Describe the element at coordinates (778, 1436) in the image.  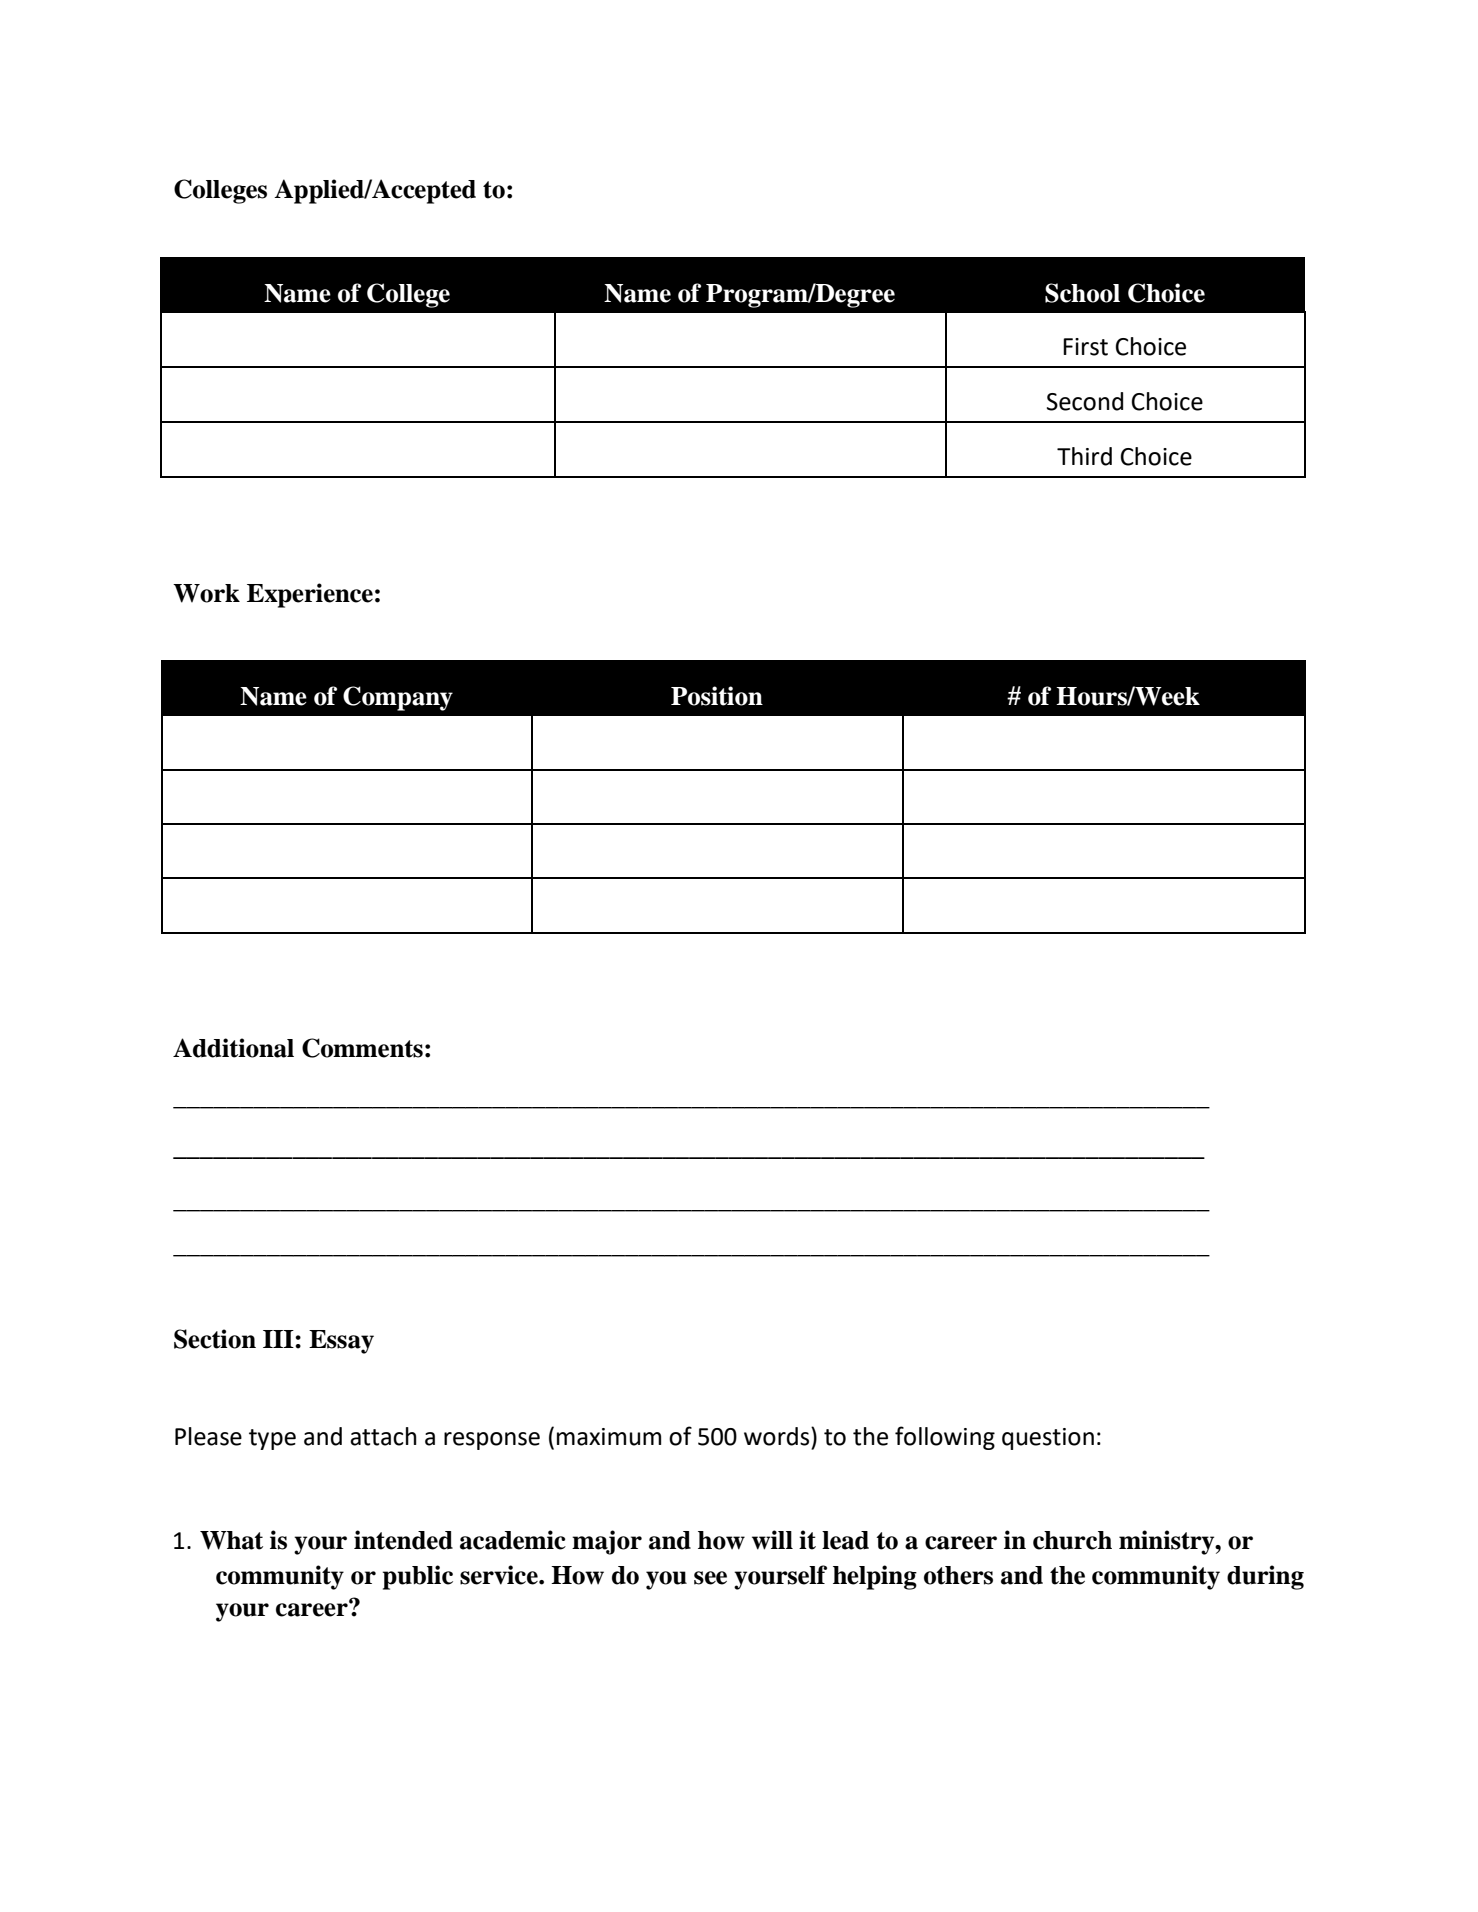
I see `words` at that location.
